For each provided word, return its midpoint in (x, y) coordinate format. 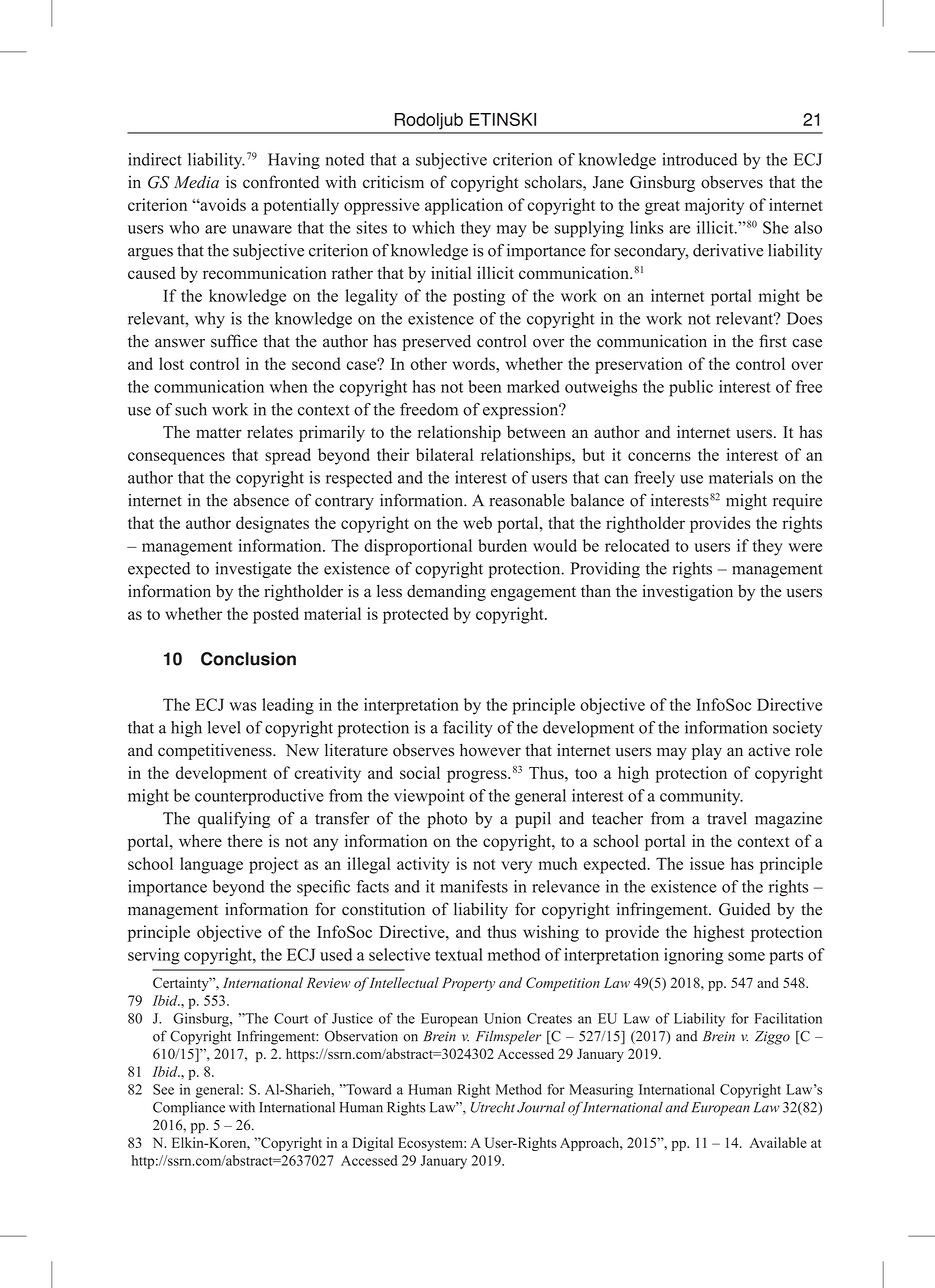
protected (415, 615)
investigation (687, 592)
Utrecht (493, 1107)
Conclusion (248, 659)
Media (196, 182)
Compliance (189, 1109)
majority (714, 206)
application (464, 206)
